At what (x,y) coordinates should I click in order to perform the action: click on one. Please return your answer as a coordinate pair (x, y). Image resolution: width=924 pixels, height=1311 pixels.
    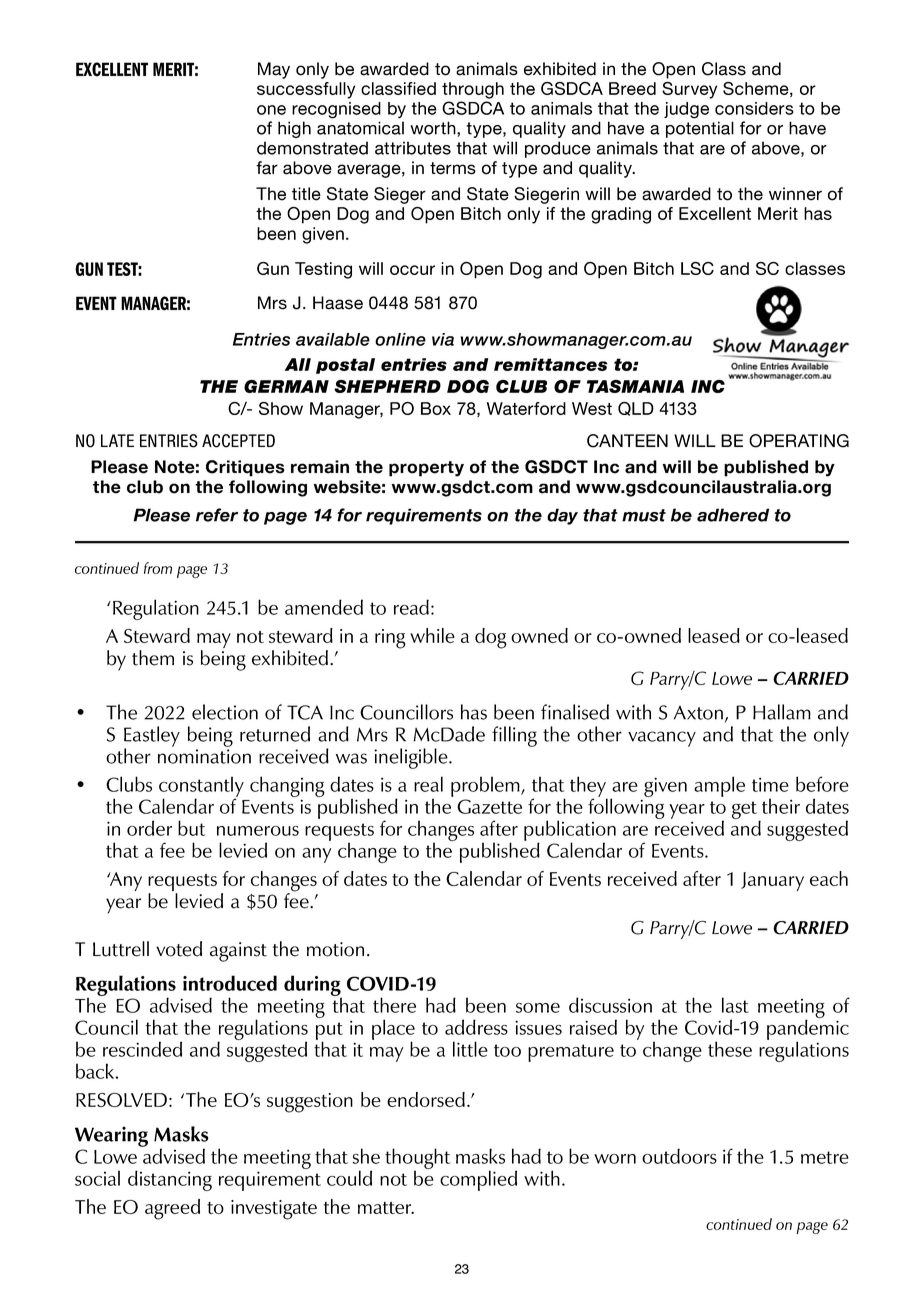
    Looking at the image, I should click on (271, 110).
